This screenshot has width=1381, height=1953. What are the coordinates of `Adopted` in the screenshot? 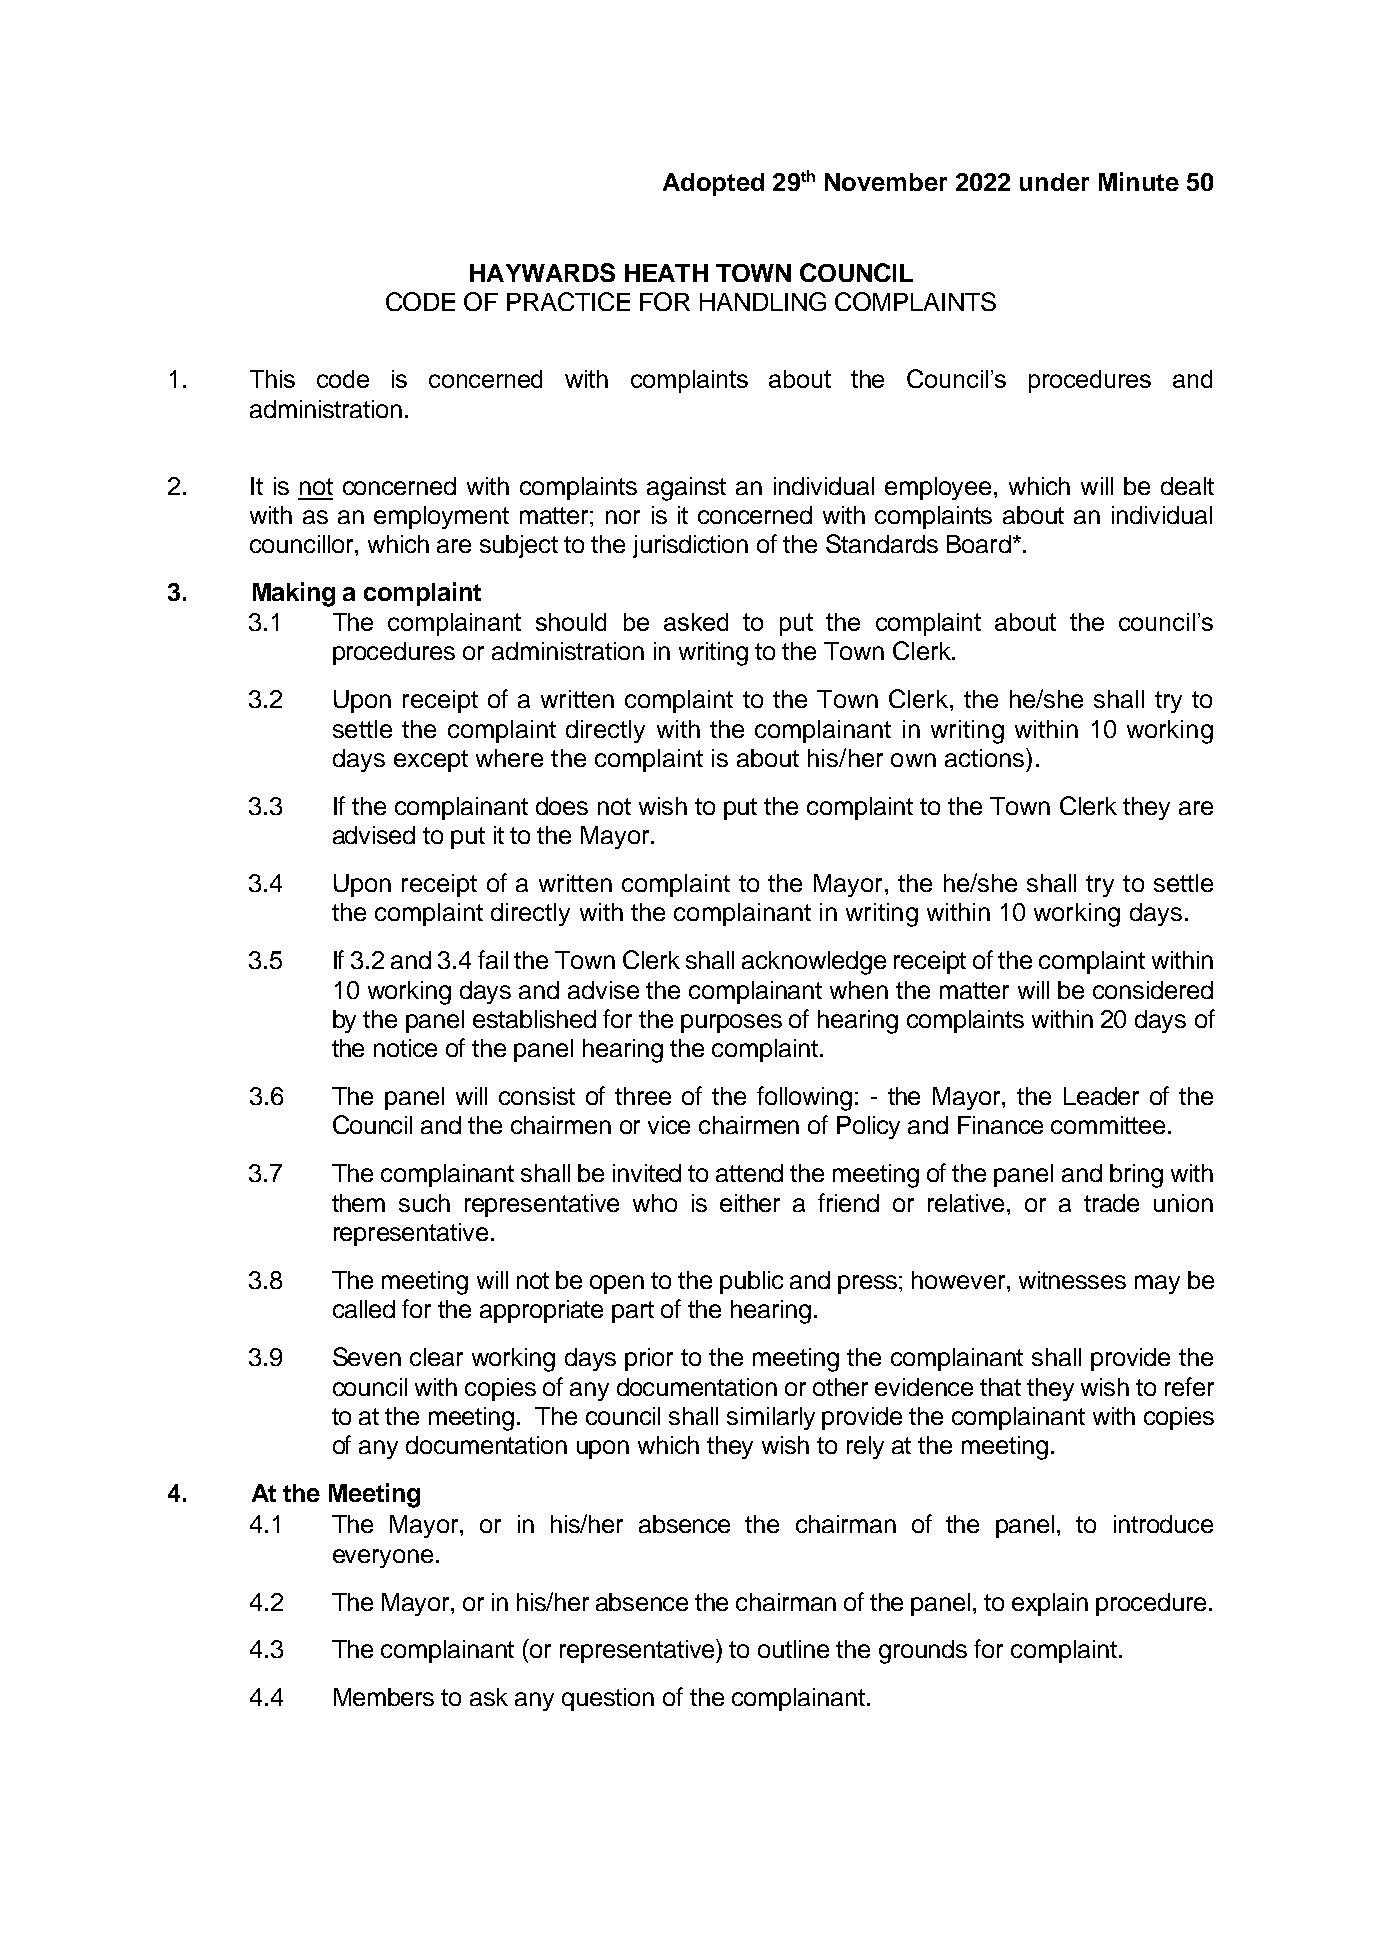 It's located at (713, 184).
